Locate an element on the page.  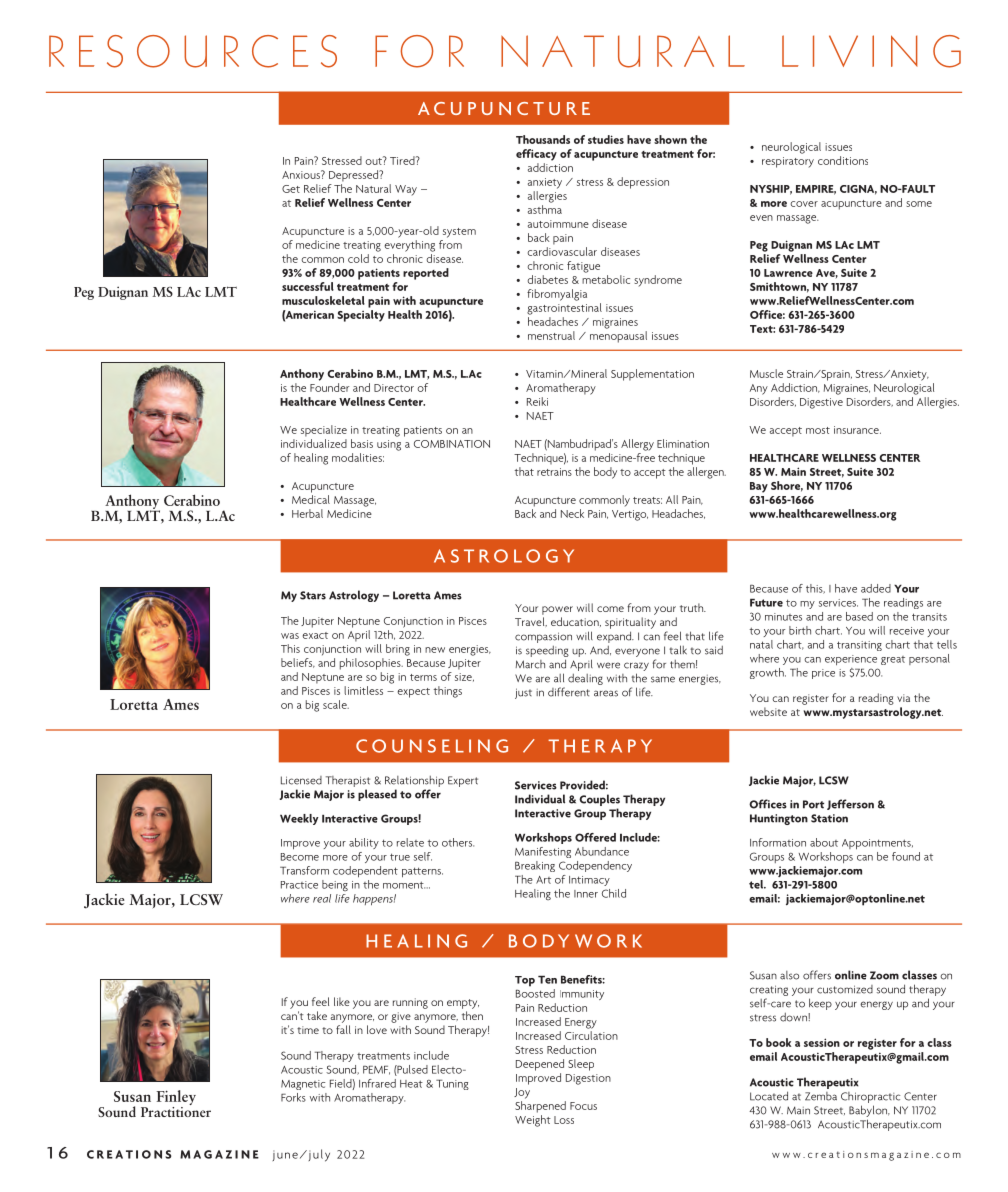
conditions is located at coordinates (843, 160).
